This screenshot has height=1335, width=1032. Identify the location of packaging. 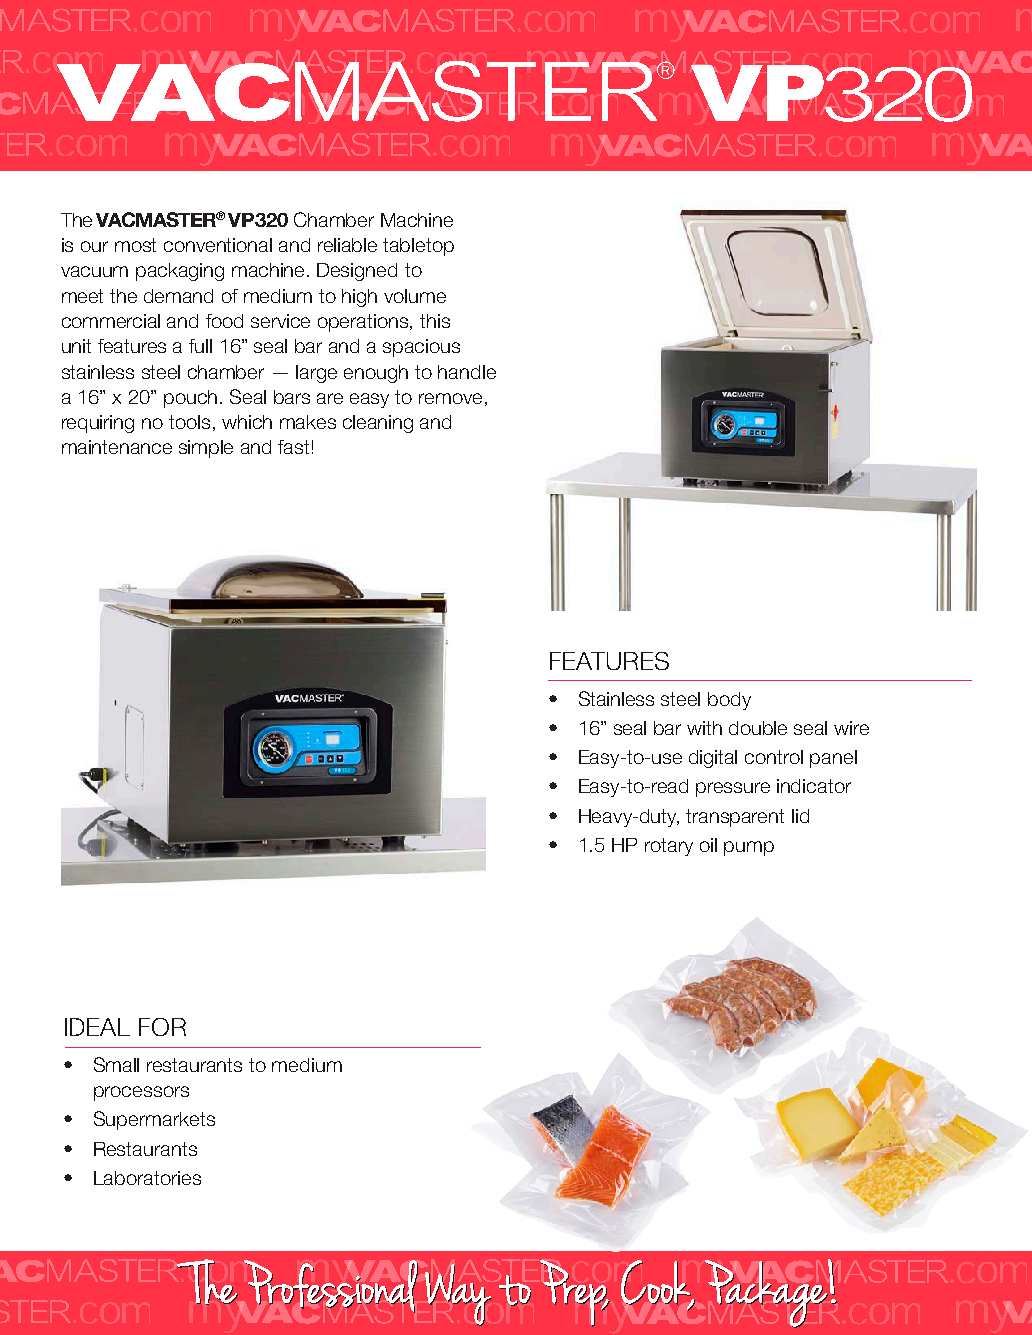
(180, 272).
